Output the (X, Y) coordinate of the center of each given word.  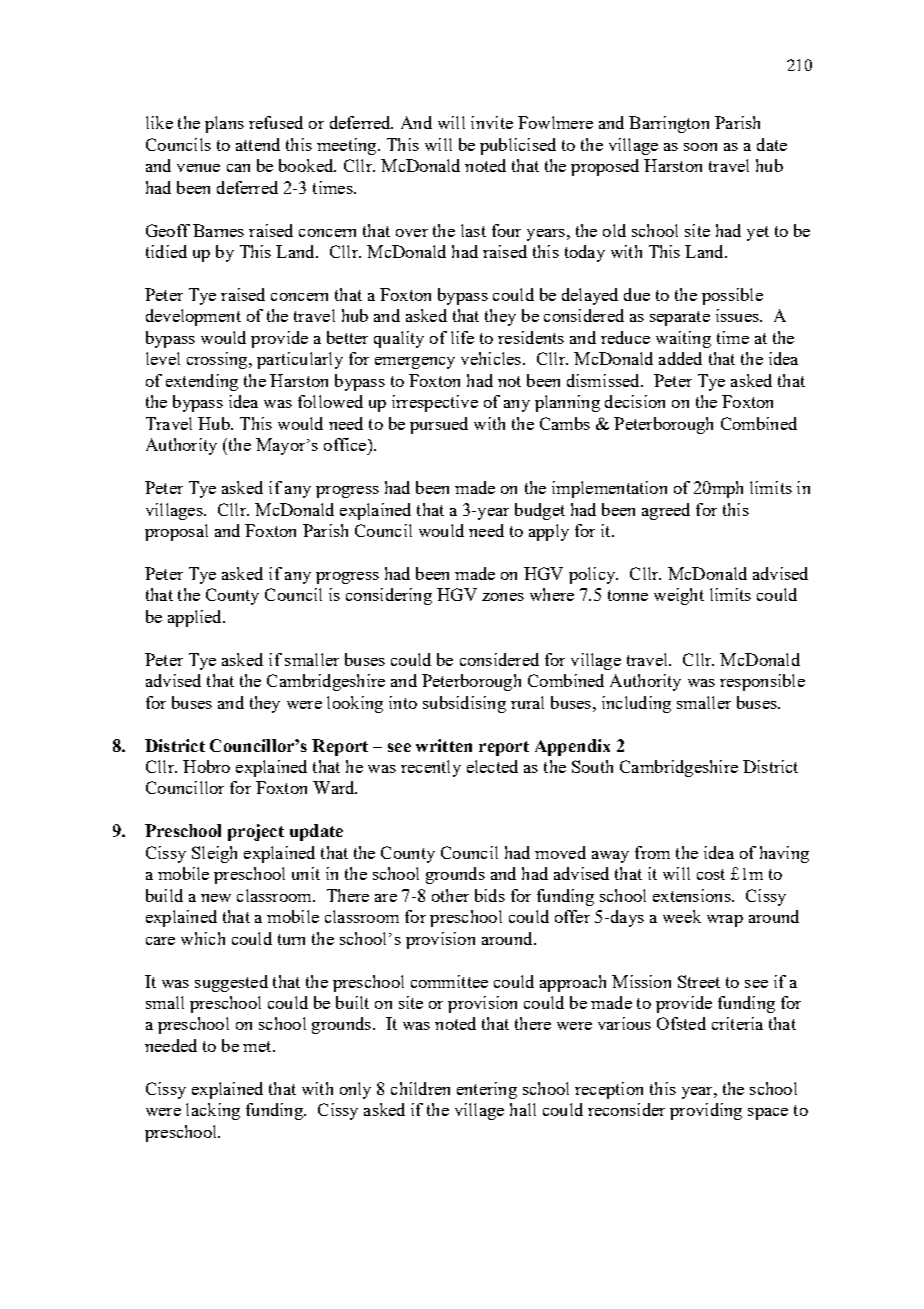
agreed (666, 511)
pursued (439, 425)
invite (492, 122)
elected (492, 766)
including (636, 704)
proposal (176, 532)
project (256, 832)
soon (700, 147)
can (238, 168)
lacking (213, 1111)
